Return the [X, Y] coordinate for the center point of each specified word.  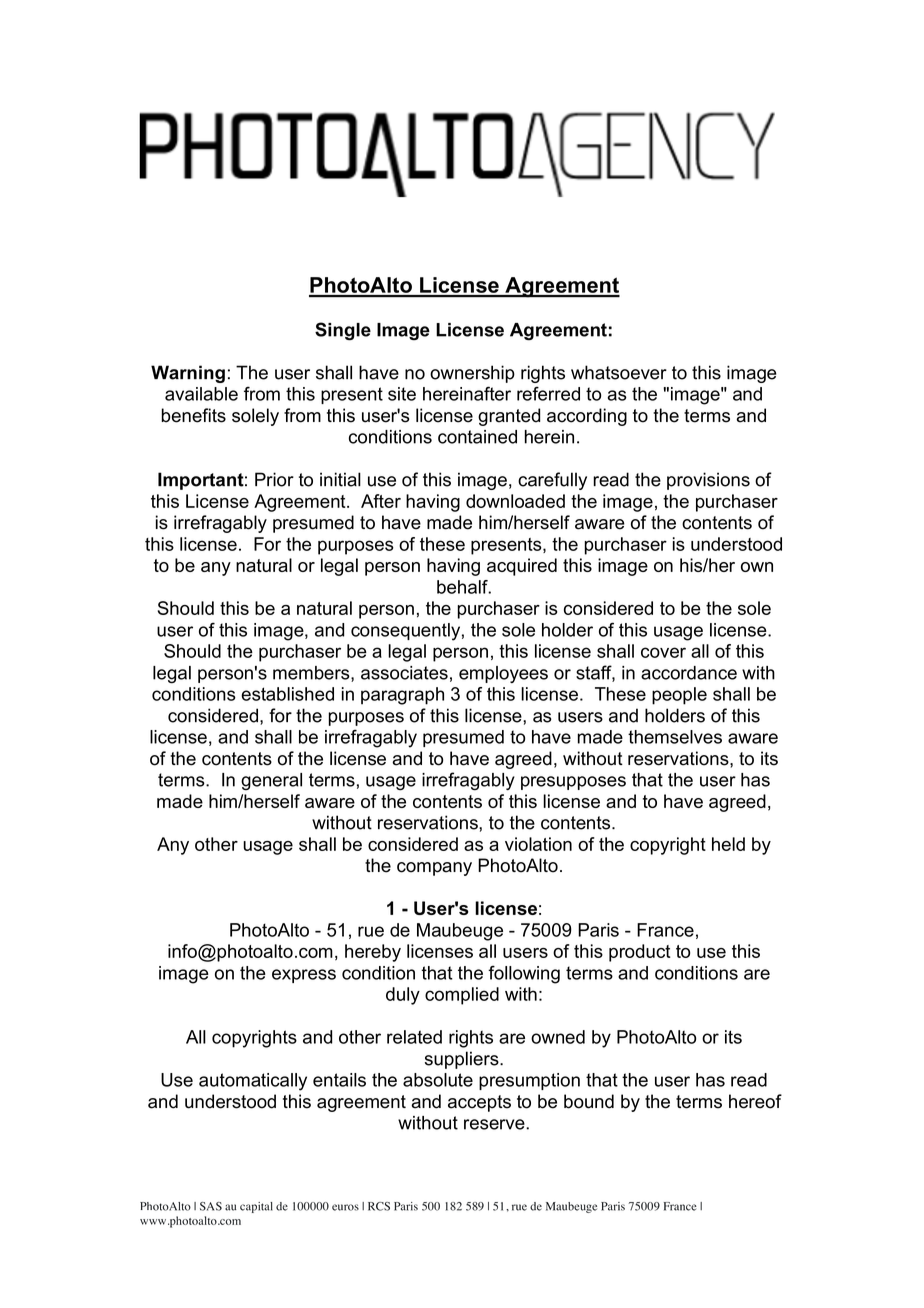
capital [256, 1207]
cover [663, 652]
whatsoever [619, 372]
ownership [472, 374]
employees [503, 674]
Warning [188, 374]
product [640, 953]
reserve [495, 1124]
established [287, 694]
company [434, 869]
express [304, 976]
